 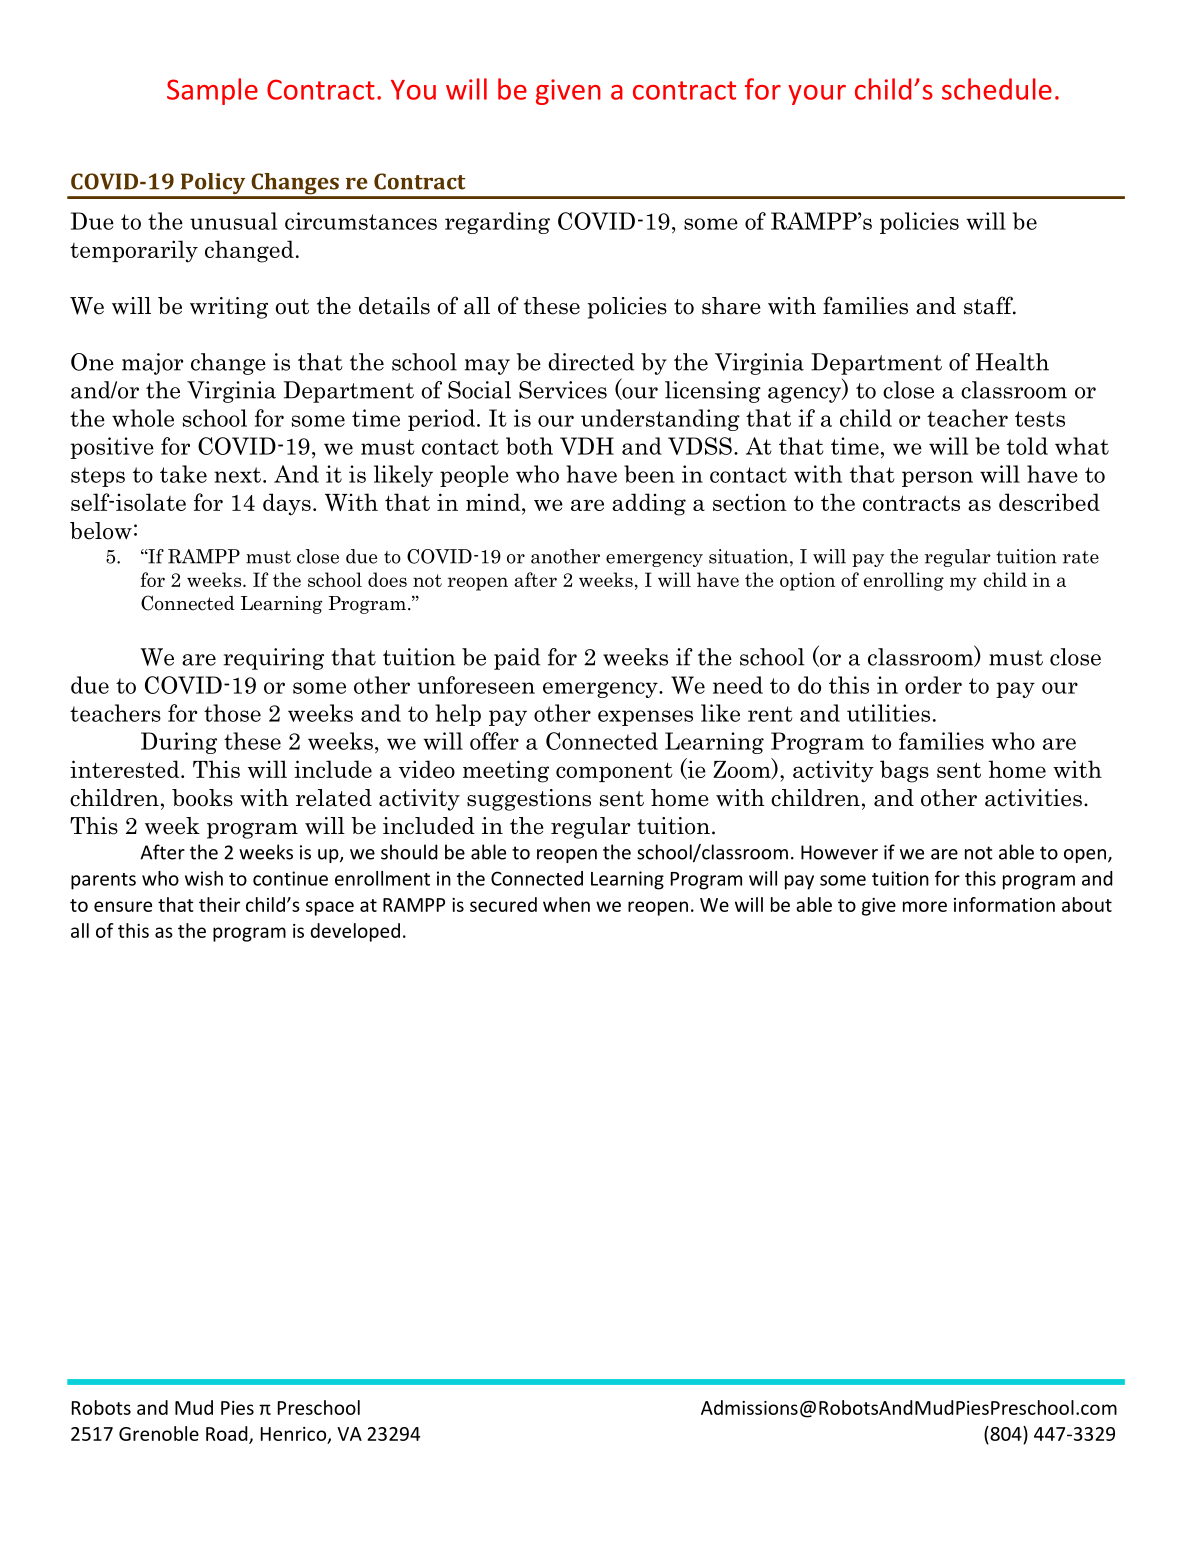 I want to click on regarding, so click(x=497, y=223).
